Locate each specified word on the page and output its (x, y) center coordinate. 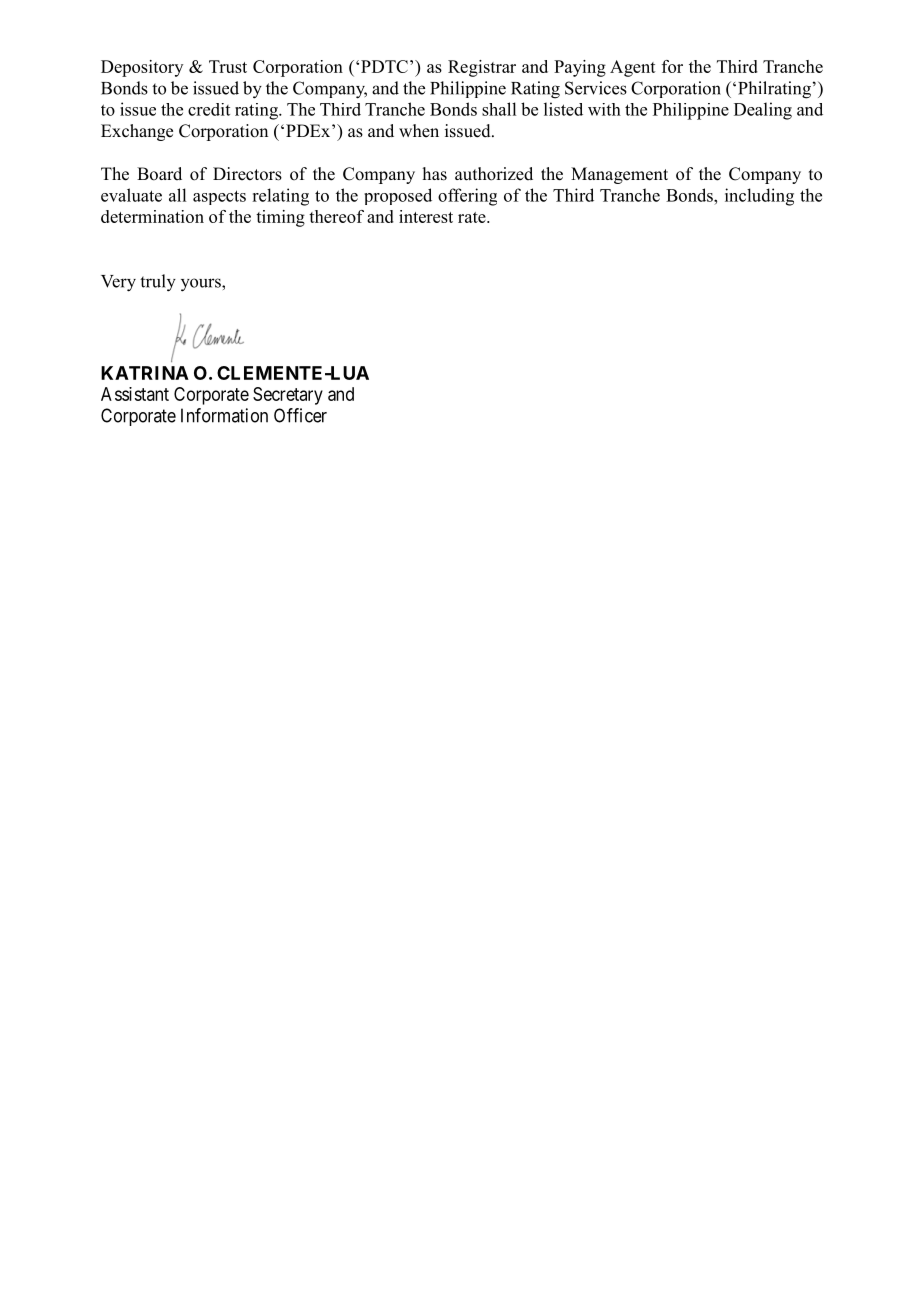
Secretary (288, 396)
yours (202, 285)
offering (467, 197)
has (435, 174)
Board (159, 174)
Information (224, 415)
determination (152, 216)
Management (619, 175)
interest (426, 216)
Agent (633, 68)
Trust (228, 66)
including (759, 197)
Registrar (482, 68)
